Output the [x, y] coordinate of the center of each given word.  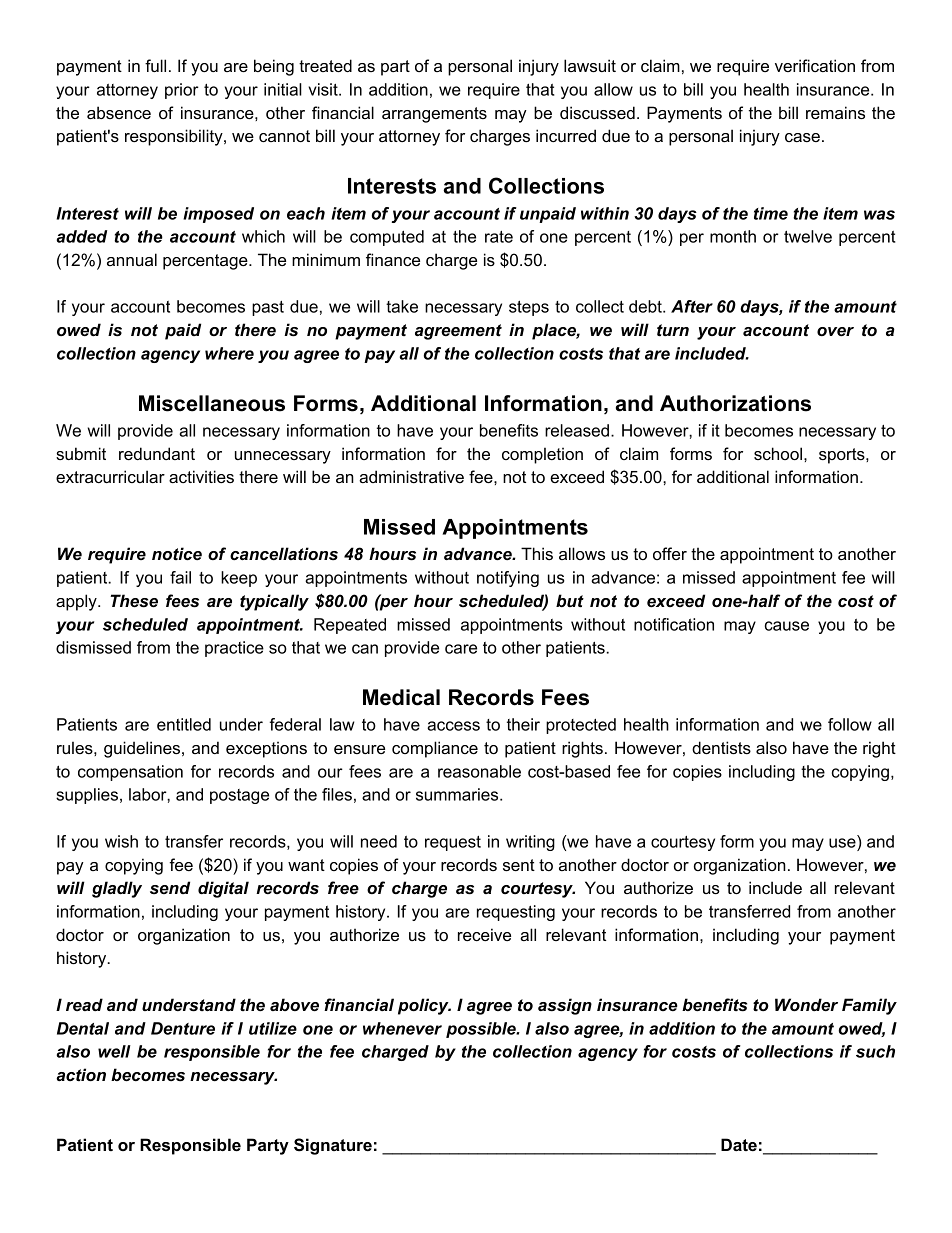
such [875, 1051]
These [134, 601]
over [835, 332]
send [170, 887]
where [229, 353]
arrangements [434, 115]
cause [787, 626]
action [81, 1074]
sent [519, 865]
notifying [508, 579]
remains [835, 112]
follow [850, 724]
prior [182, 91]
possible [482, 1030]
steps [529, 308]
